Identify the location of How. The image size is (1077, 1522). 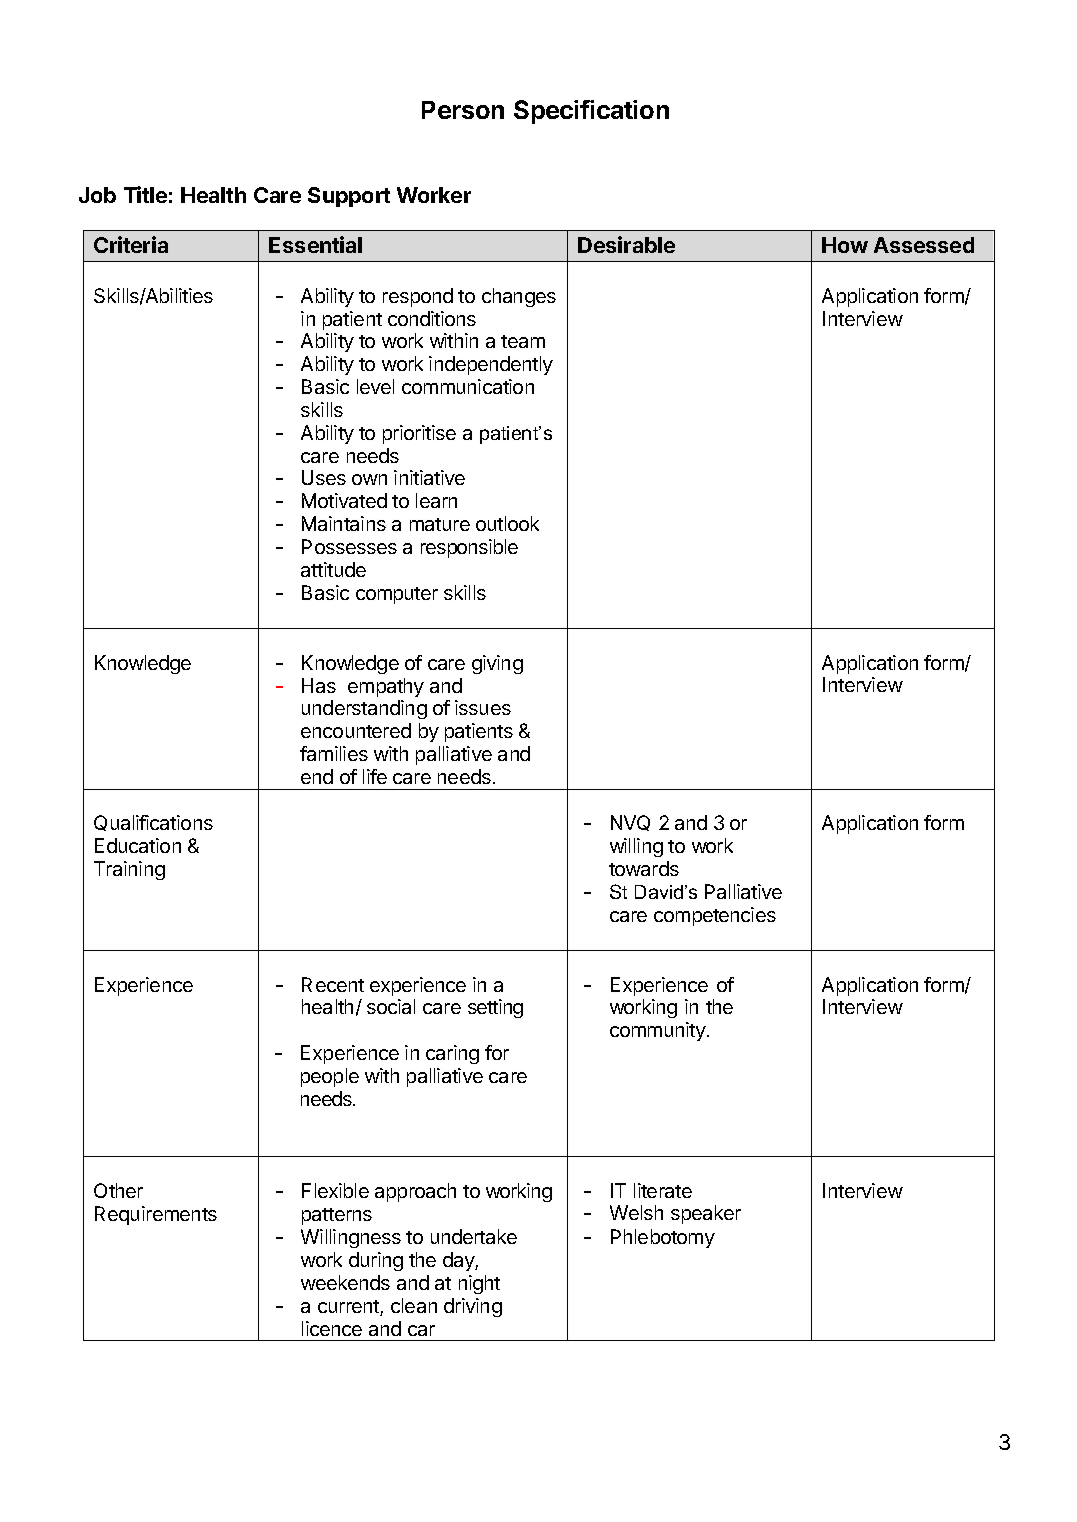
(845, 245).
